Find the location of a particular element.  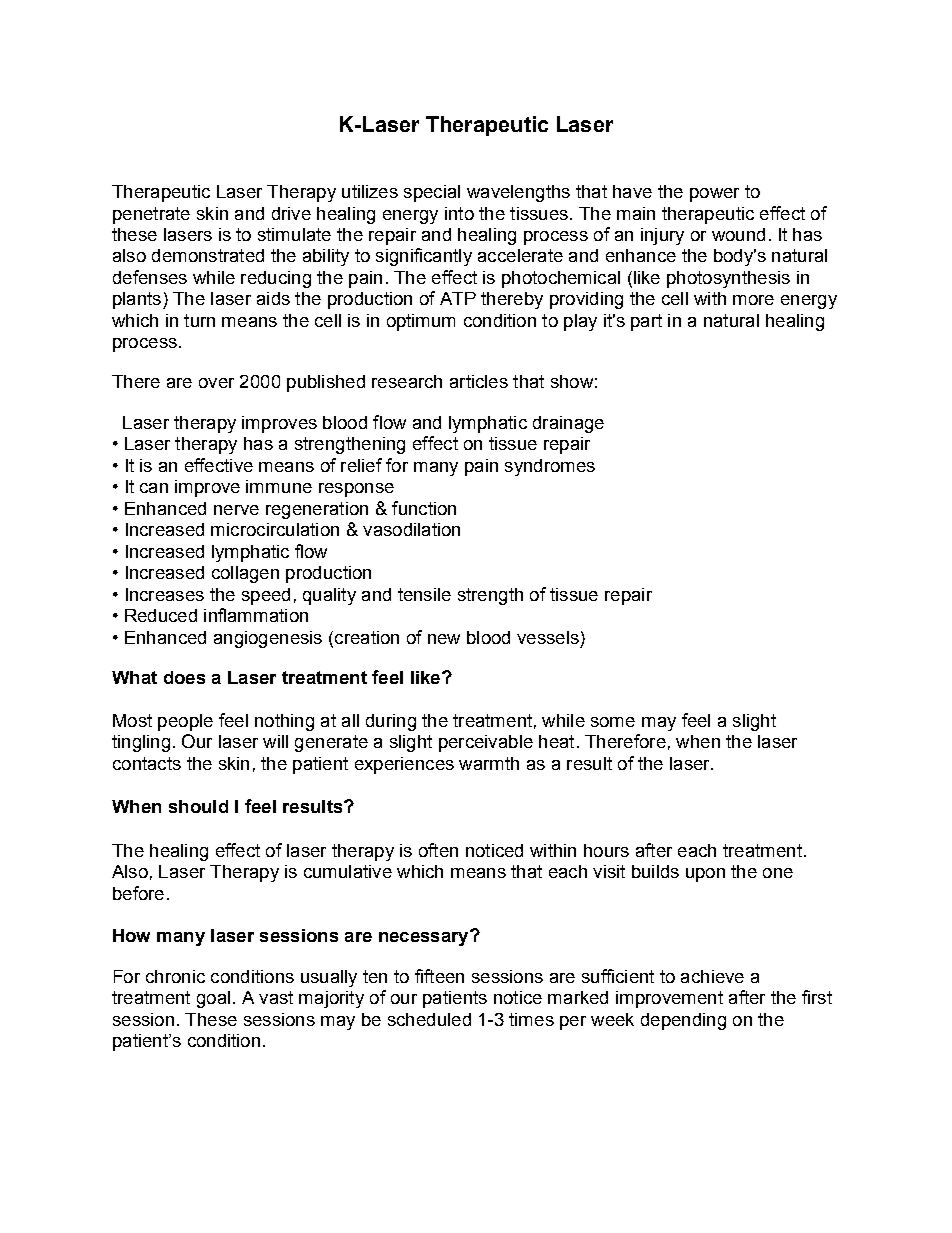

over is located at coordinates (216, 383).
